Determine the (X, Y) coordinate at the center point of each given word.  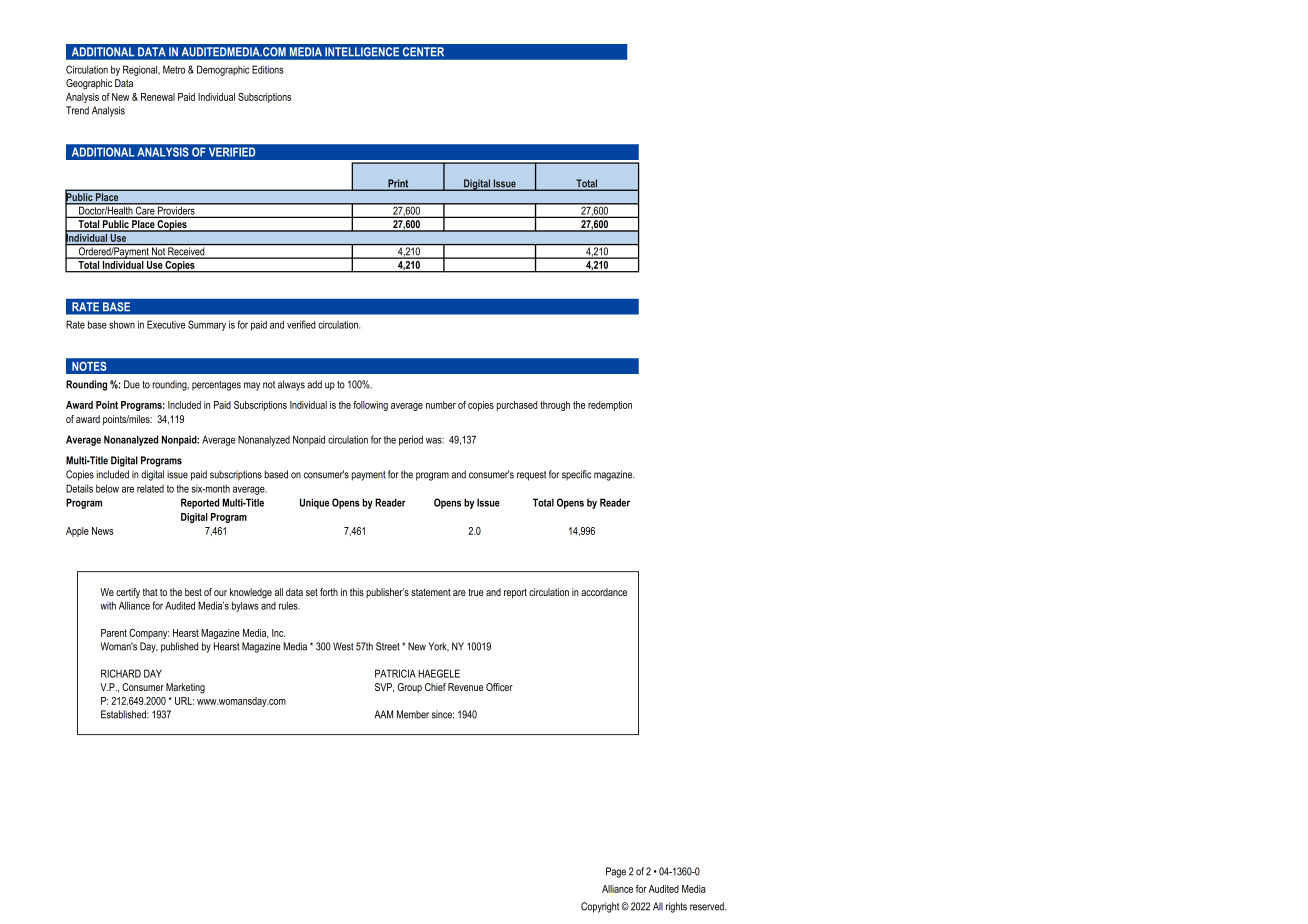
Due (132, 384)
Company (149, 634)
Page (616, 872)
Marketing (185, 688)
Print (398, 184)
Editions (268, 69)
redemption (610, 406)
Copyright (601, 907)
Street (388, 646)
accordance (604, 592)
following (370, 406)
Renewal (158, 97)
